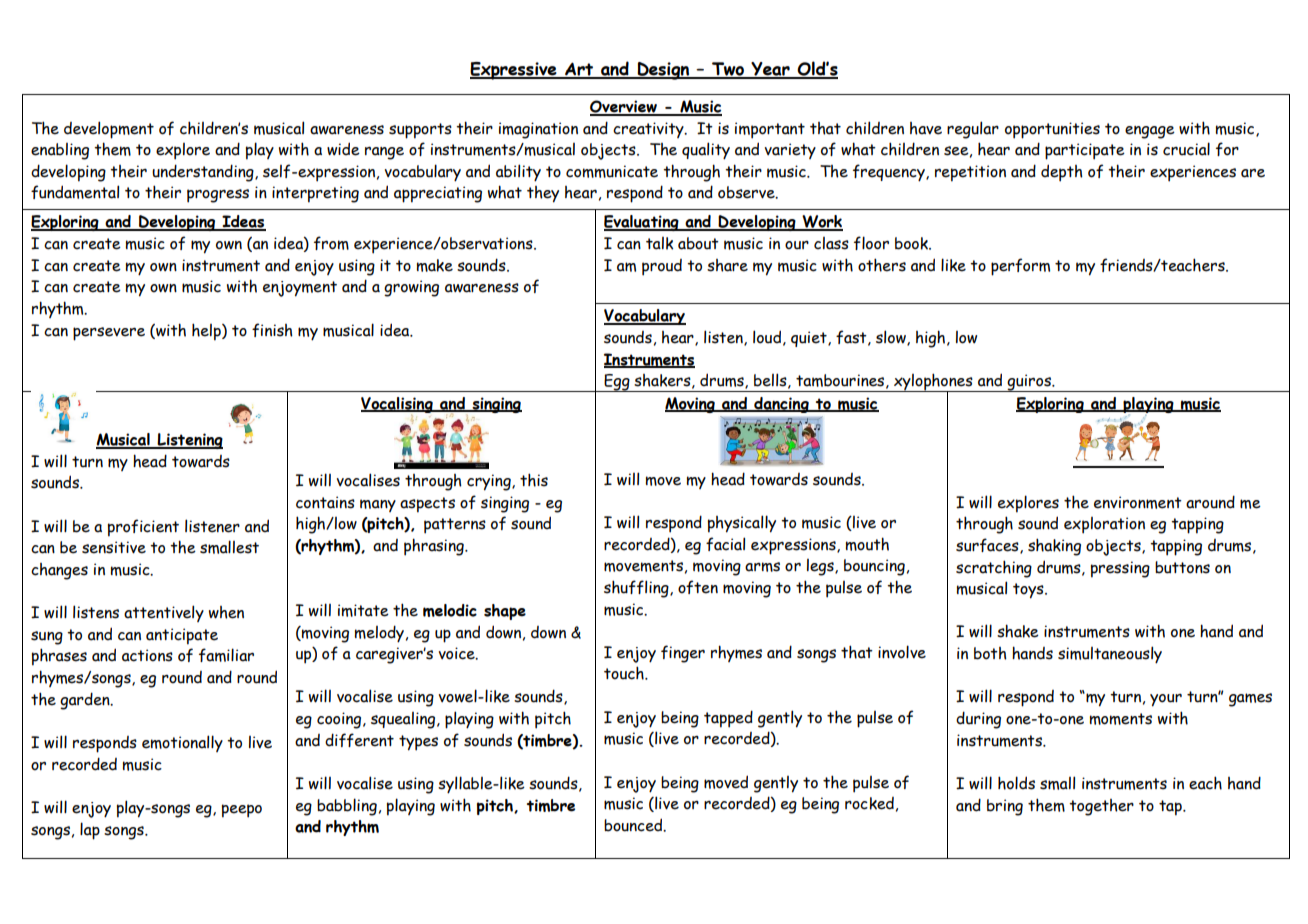 This screenshot has height=924, width=1308. Describe the element at coordinates (1120, 569) in the screenshot. I see `pressing` at that location.
